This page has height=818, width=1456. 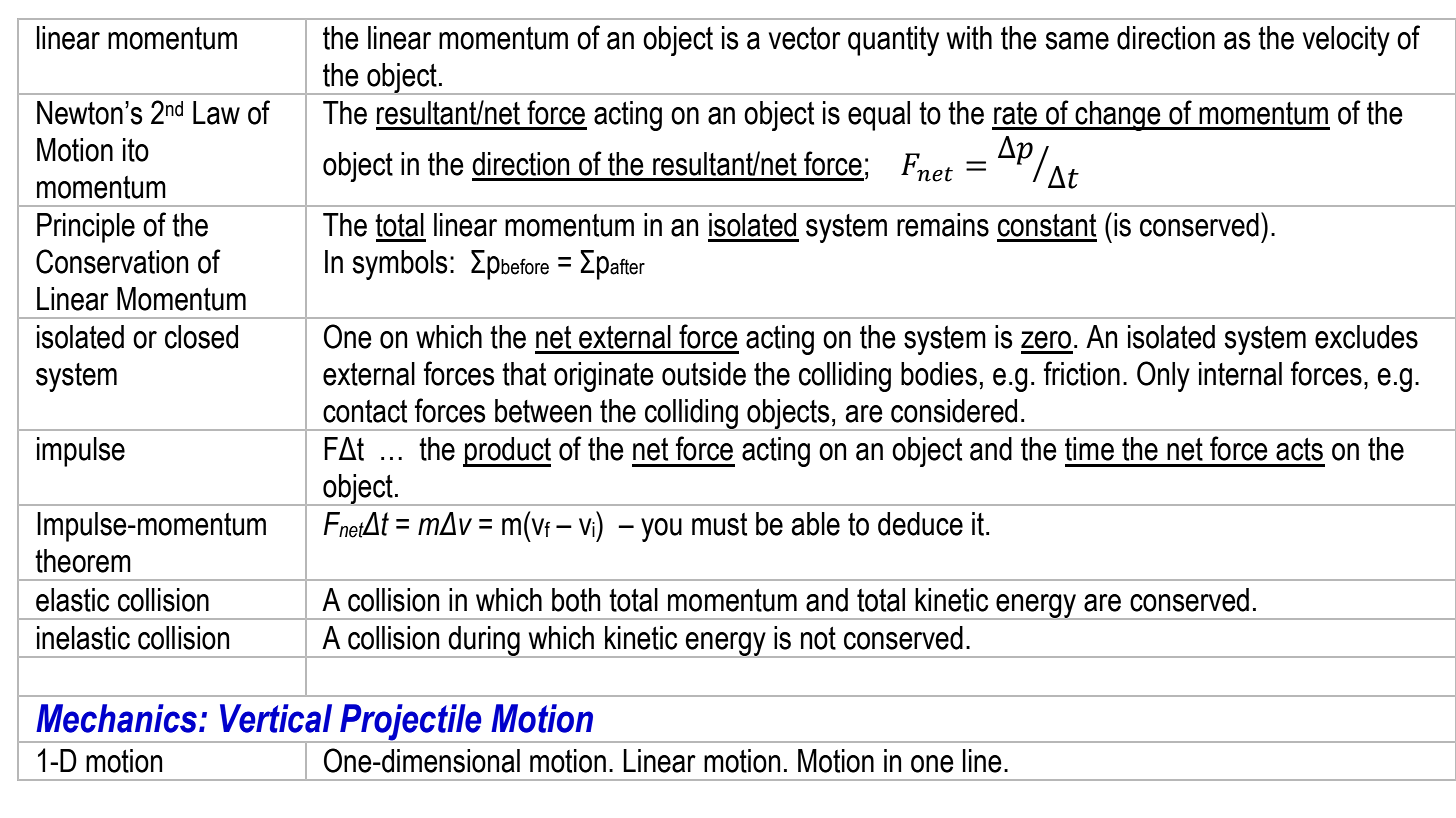 I want to click on vector, so click(x=805, y=38).
